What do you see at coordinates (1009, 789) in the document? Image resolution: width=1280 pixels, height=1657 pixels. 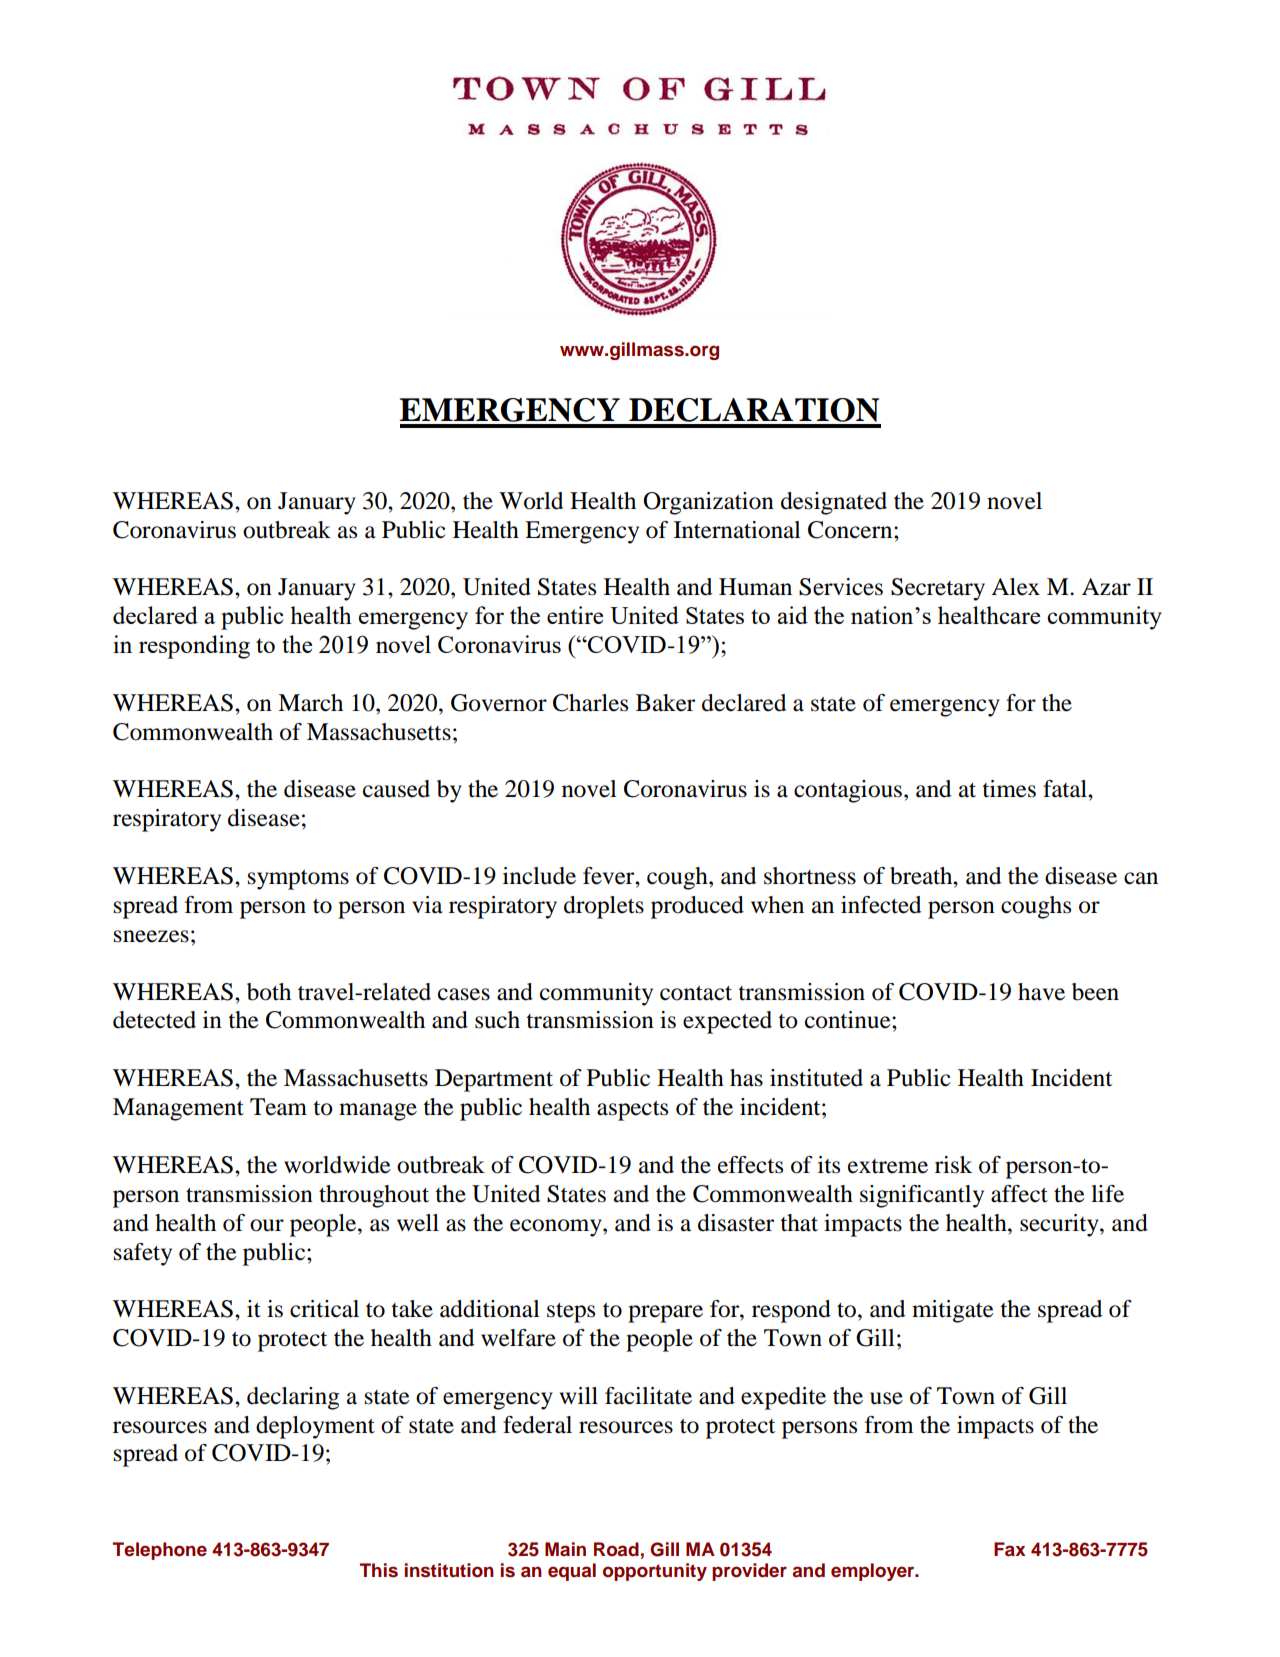 I see `times` at bounding box center [1009, 789].
